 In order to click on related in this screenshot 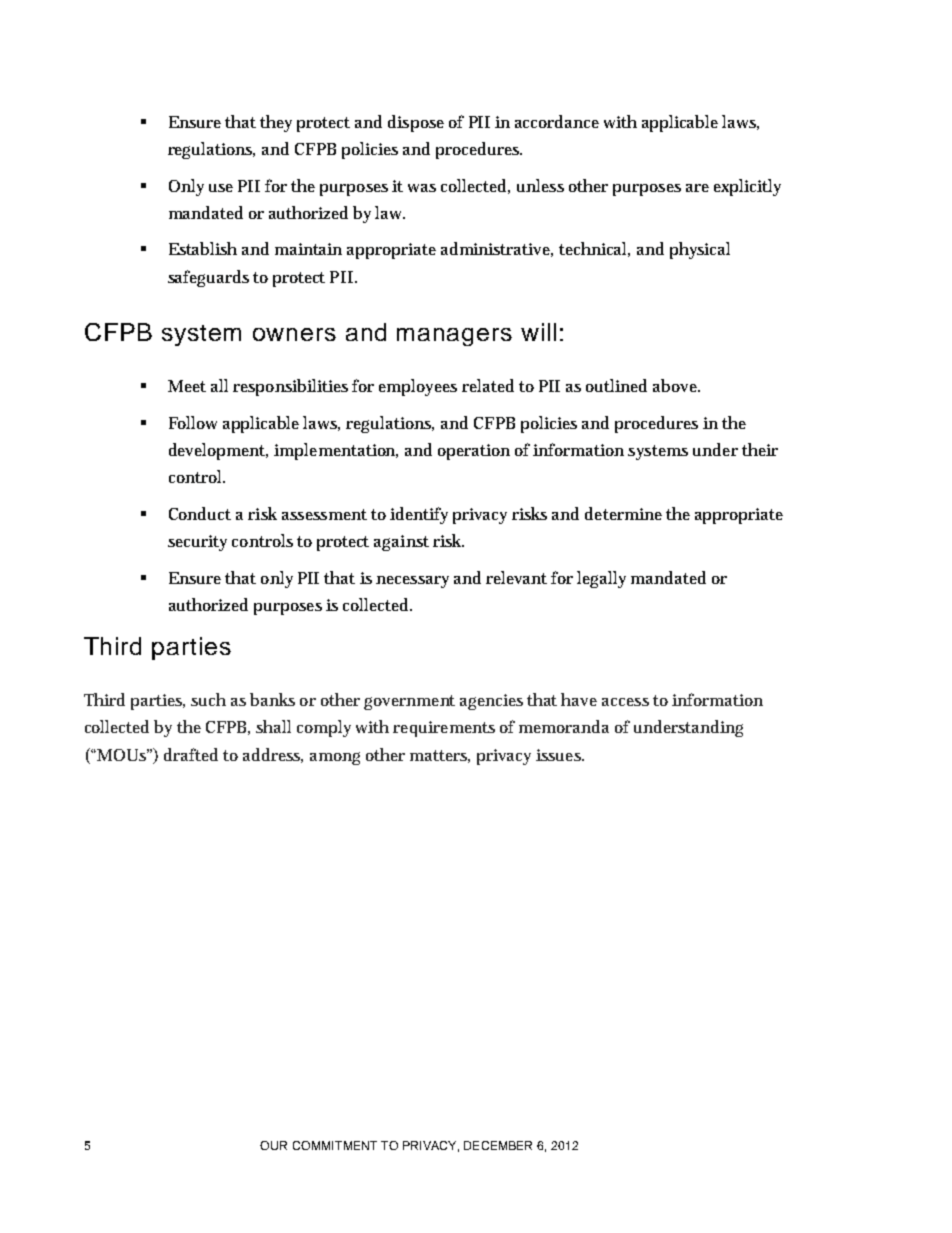, I will do `click(488, 385)`.
